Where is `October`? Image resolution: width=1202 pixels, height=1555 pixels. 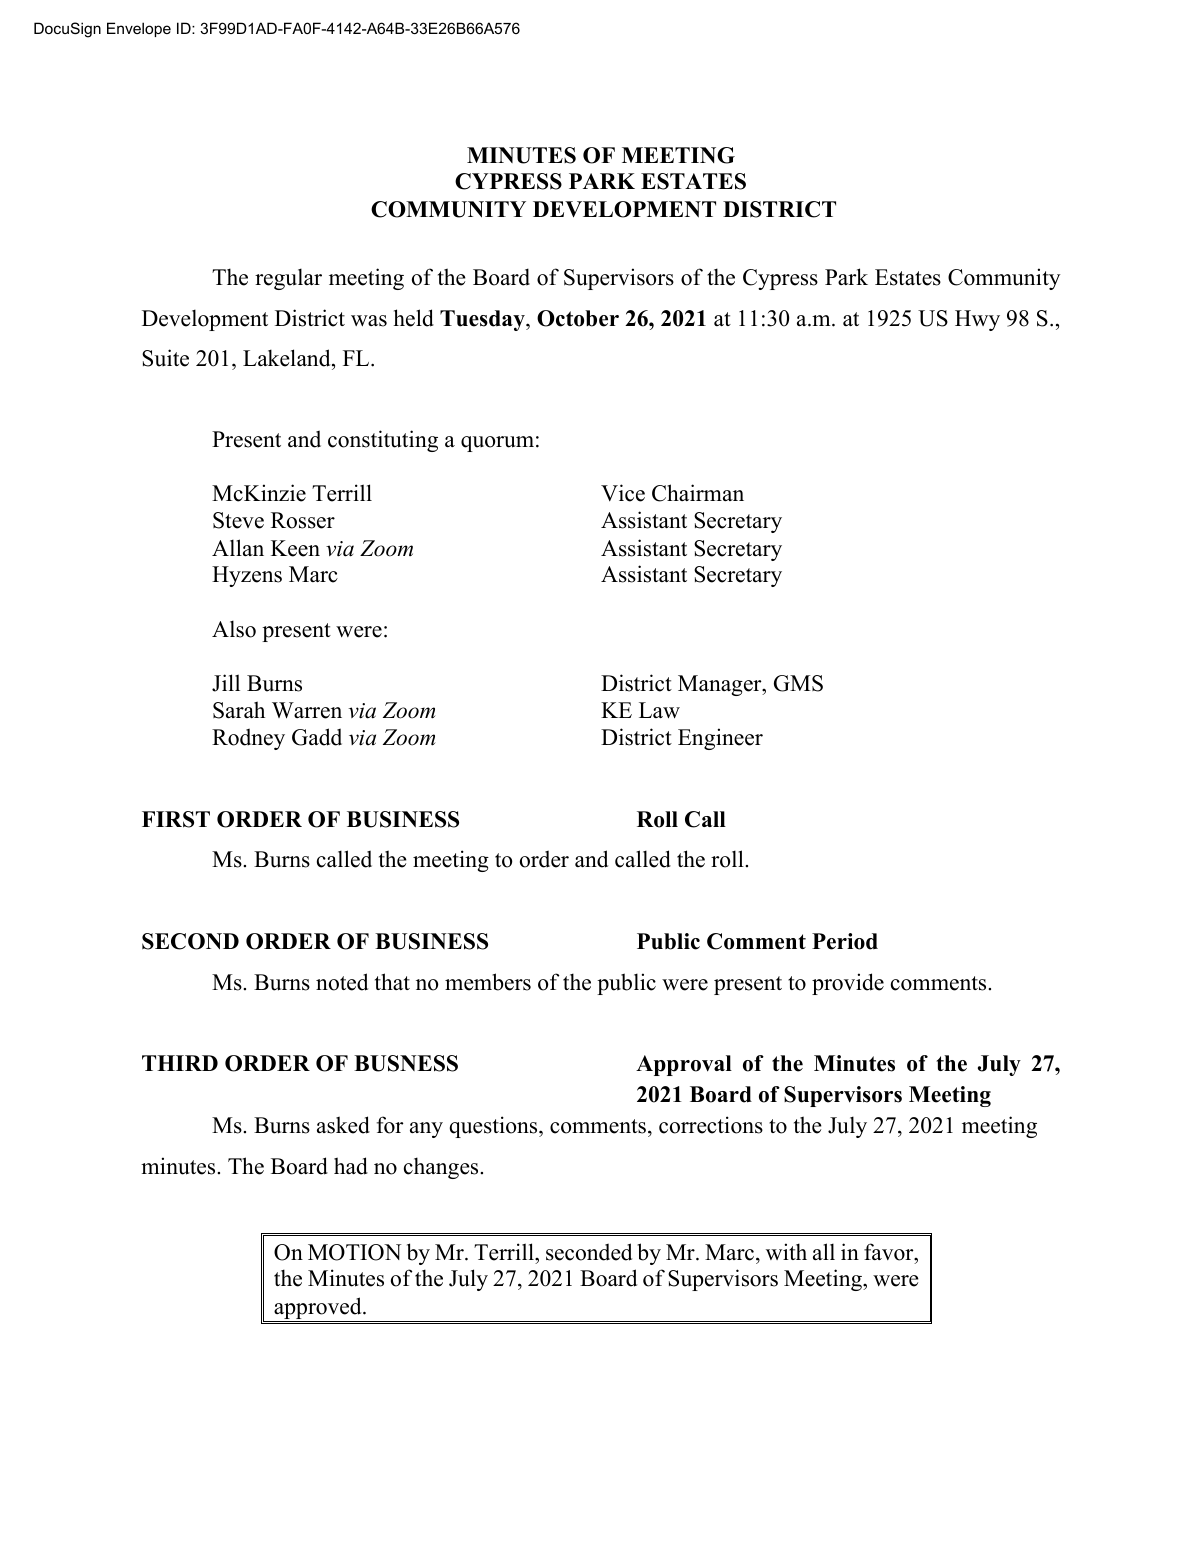 October is located at coordinates (578, 318).
